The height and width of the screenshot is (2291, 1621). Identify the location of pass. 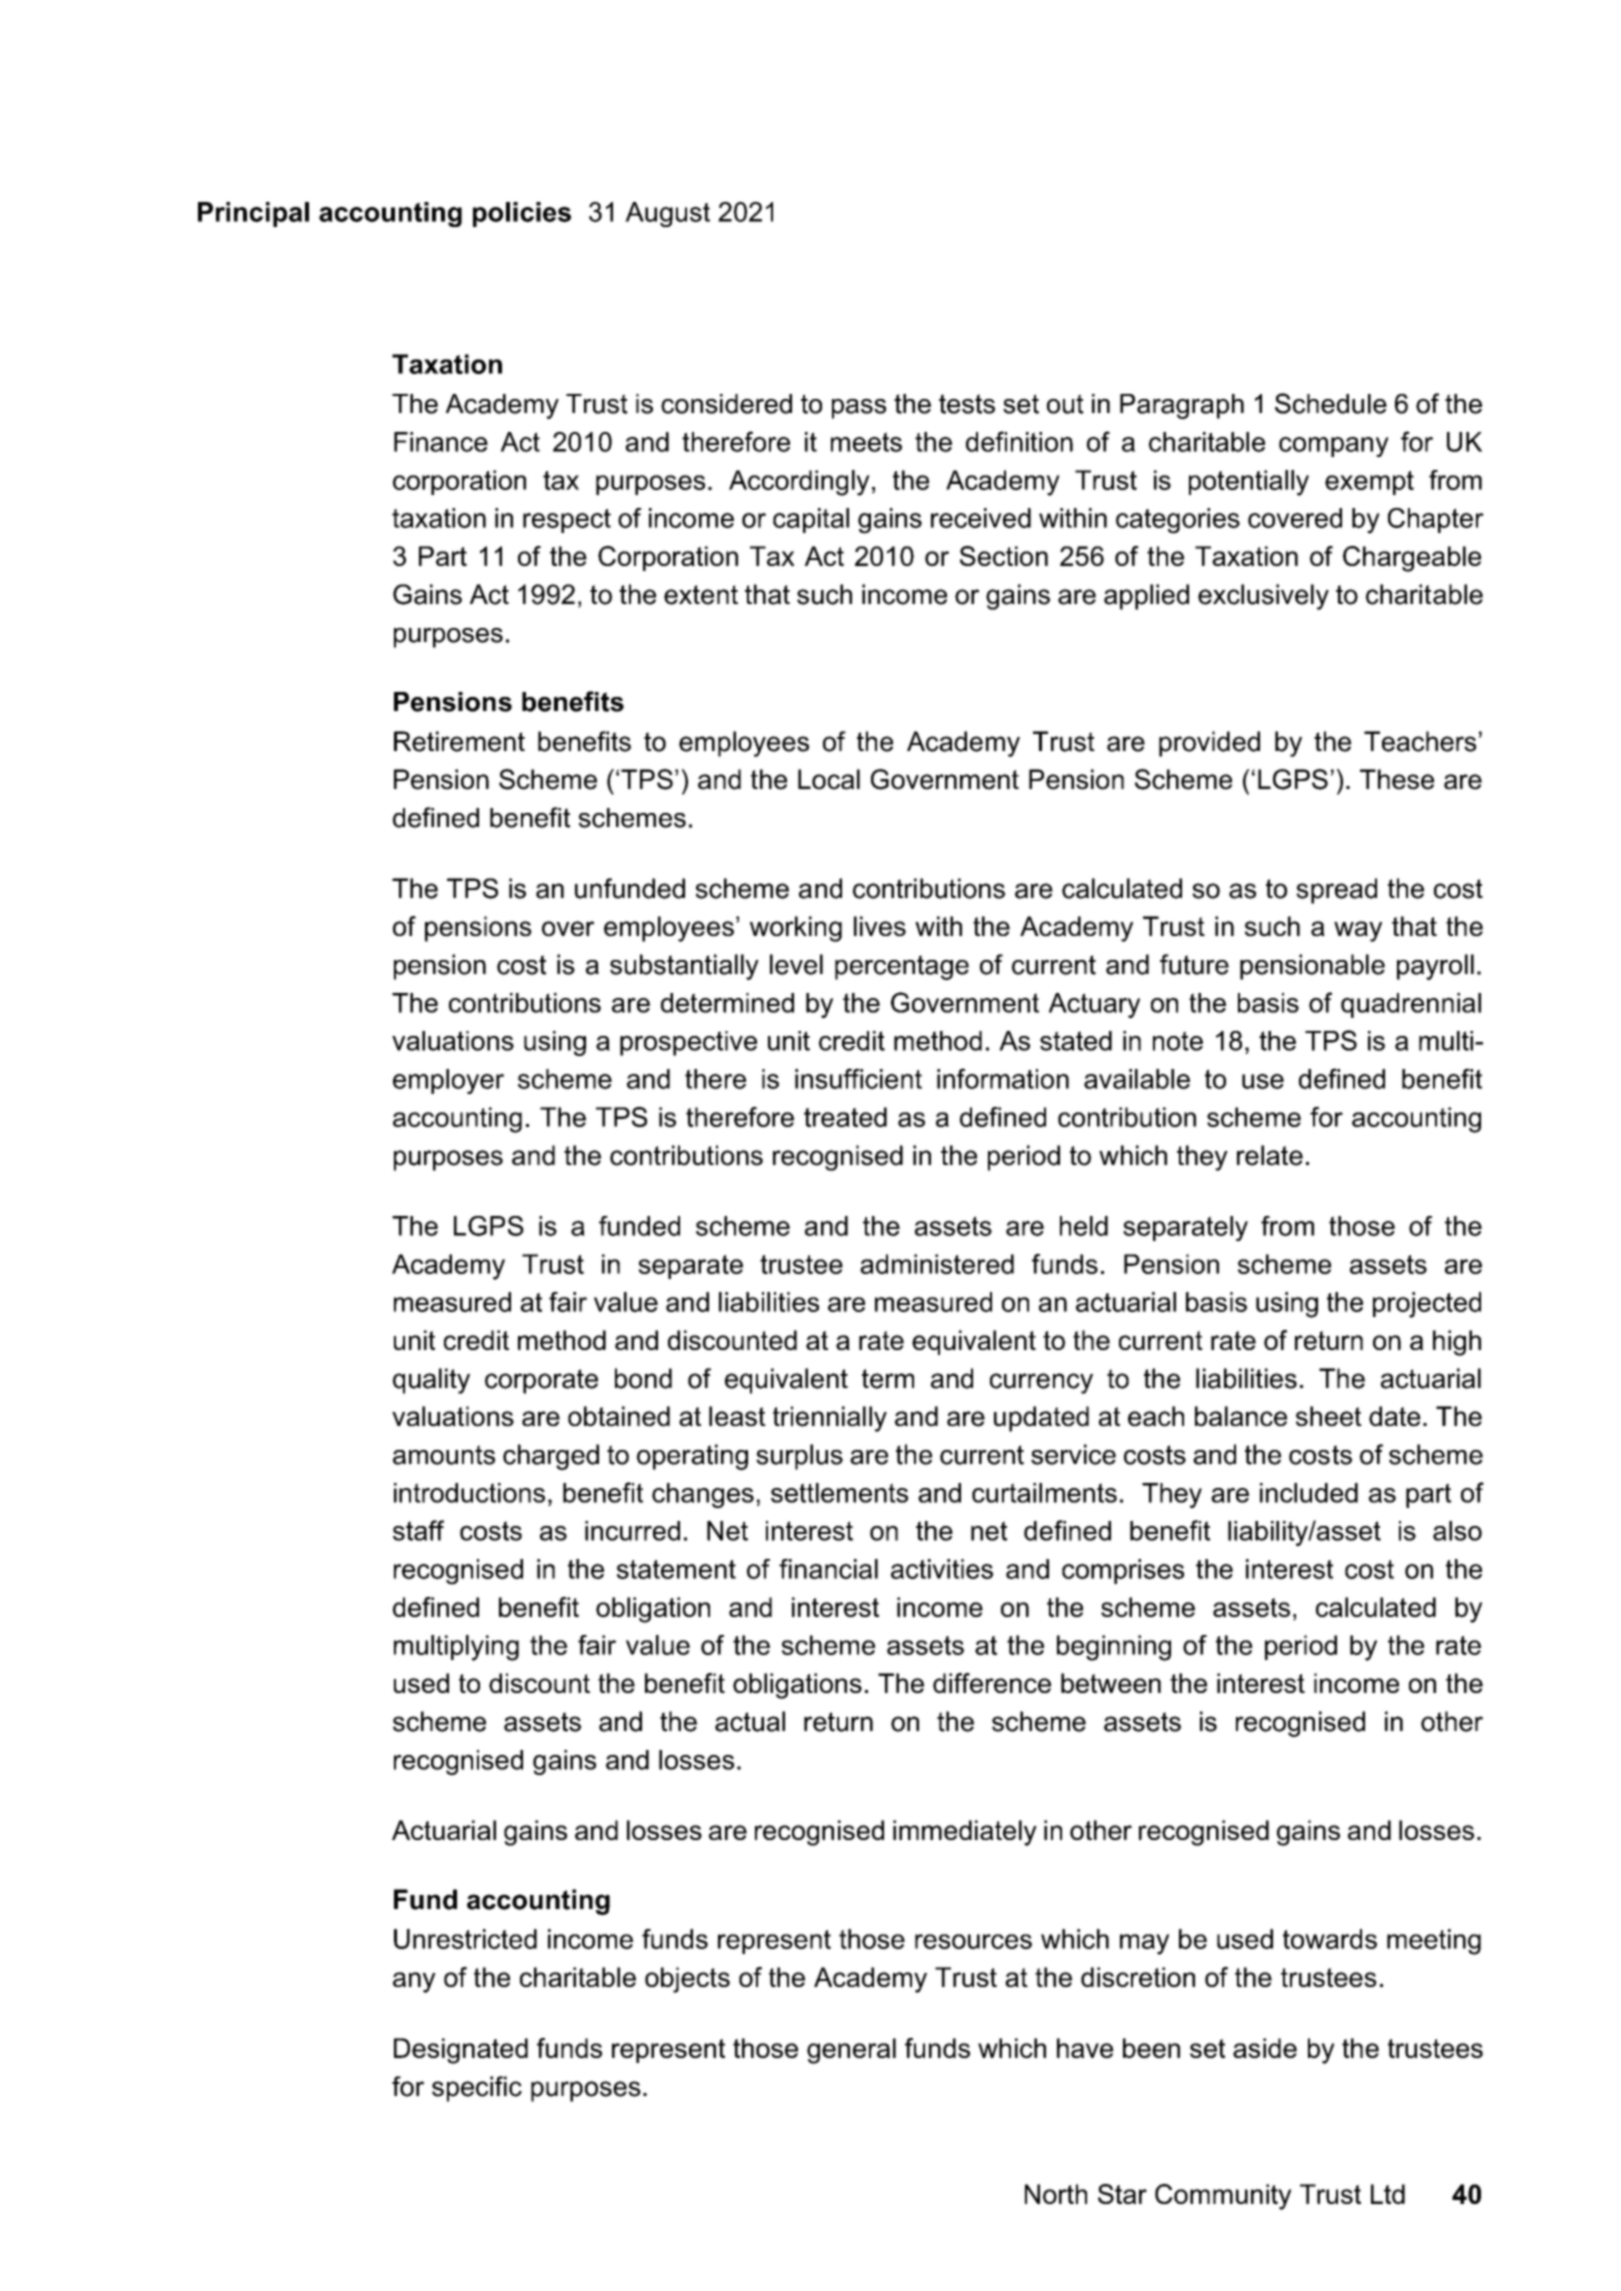
(859, 409).
